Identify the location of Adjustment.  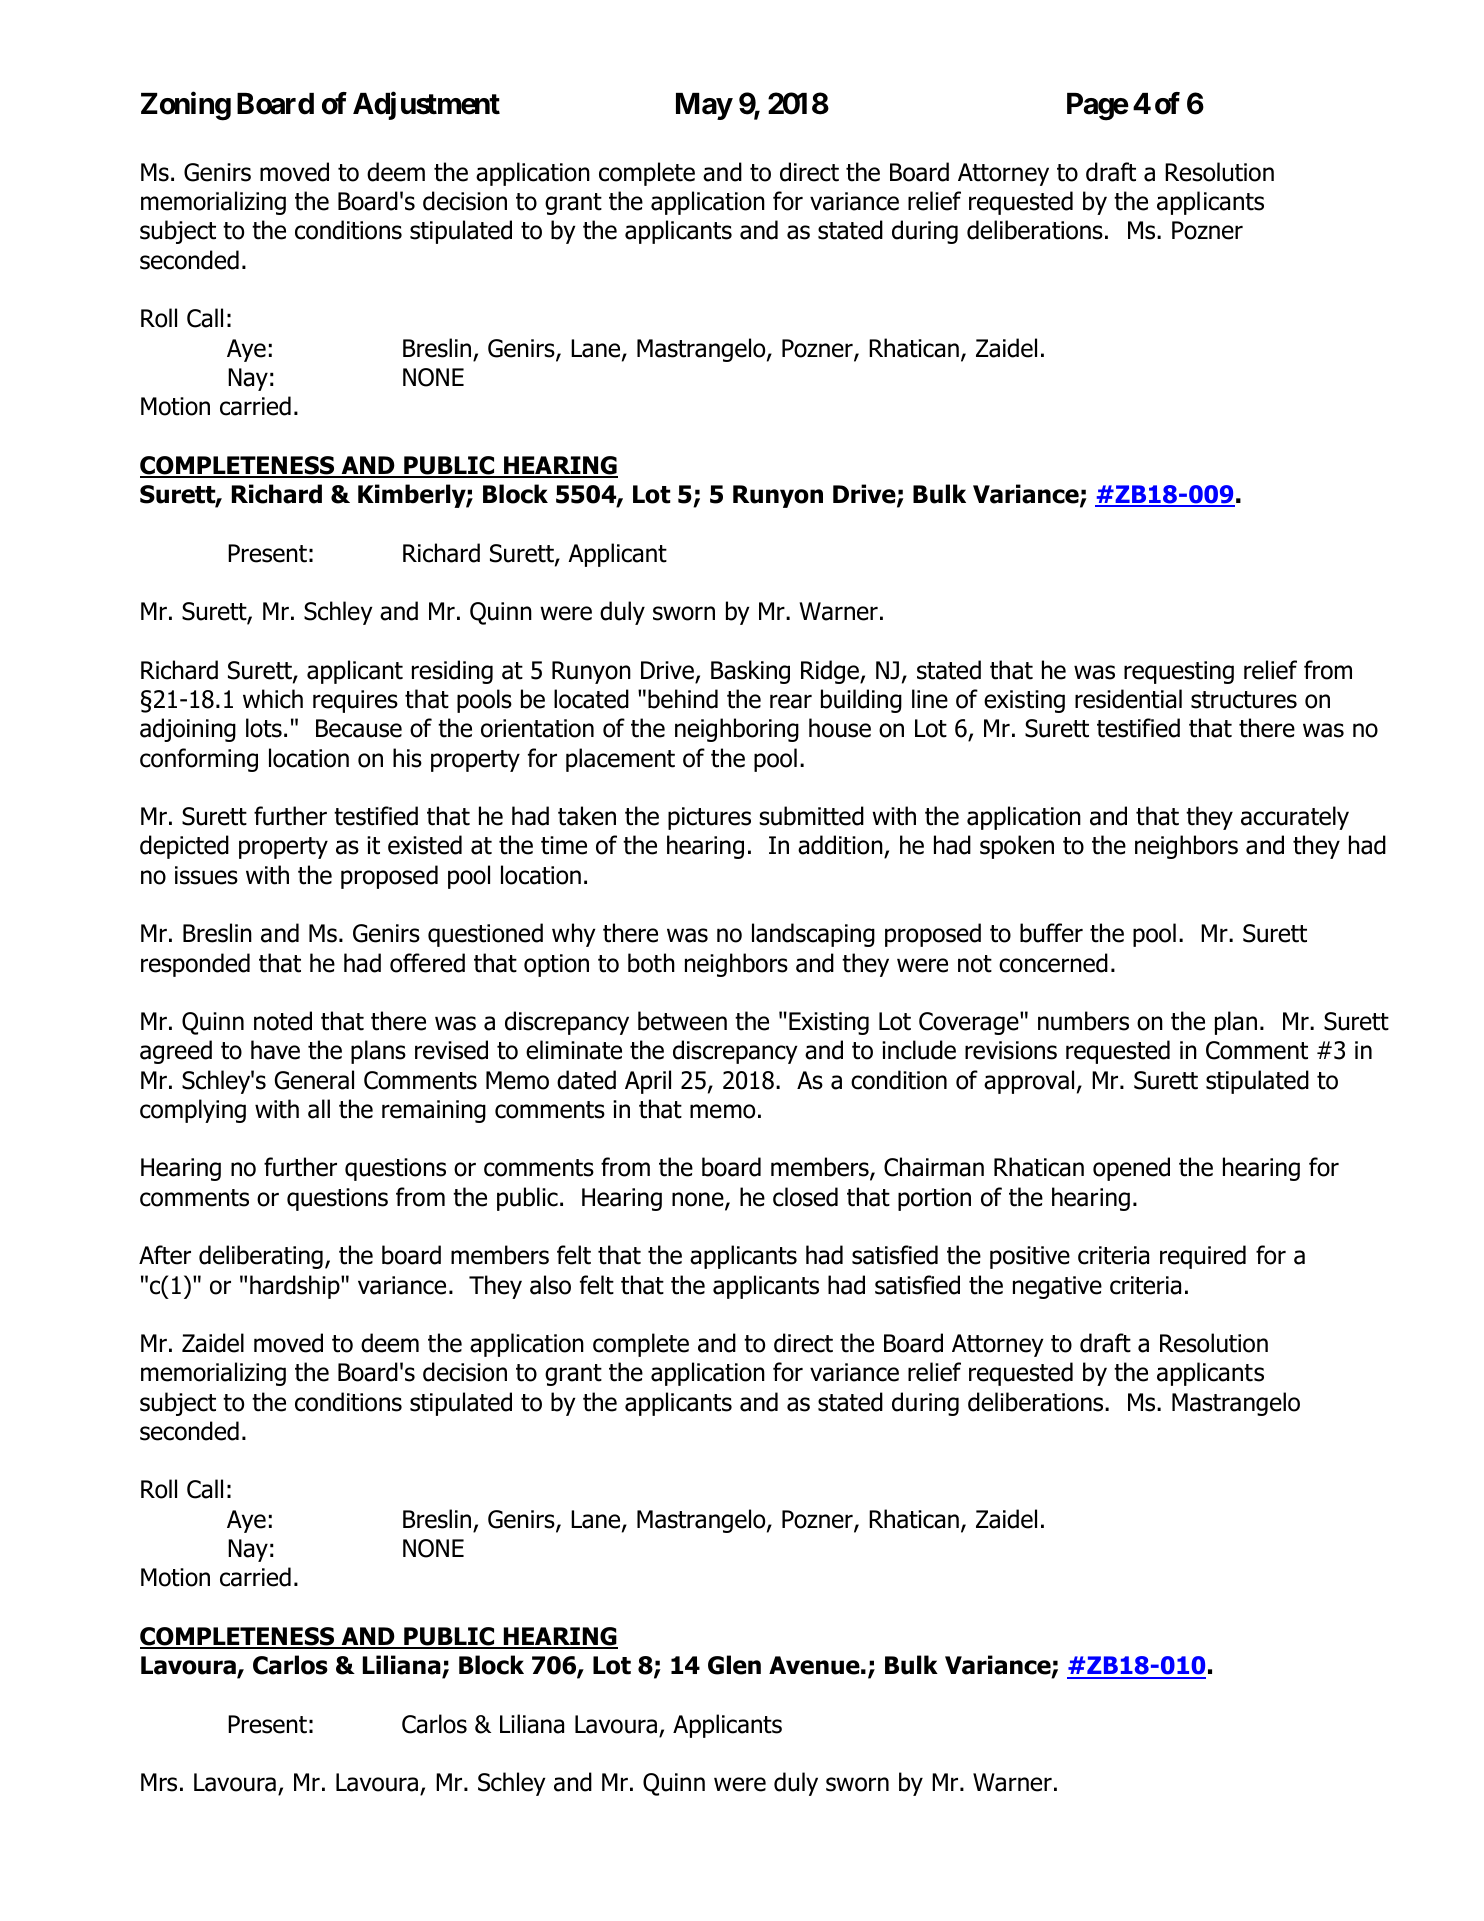
(426, 106).
